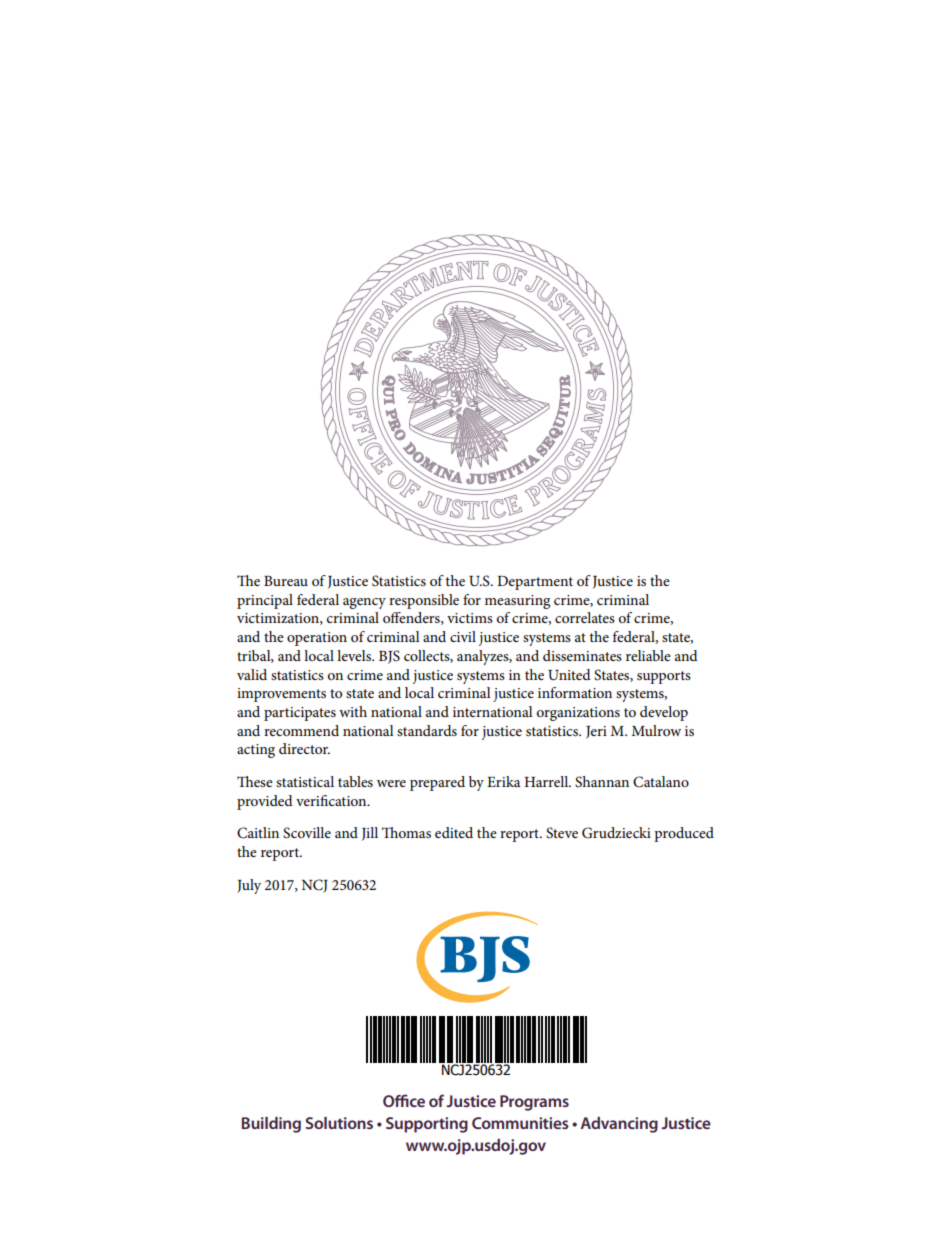  Describe the element at coordinates (684, 834) in the screenshot. I see `produced` at that location.
